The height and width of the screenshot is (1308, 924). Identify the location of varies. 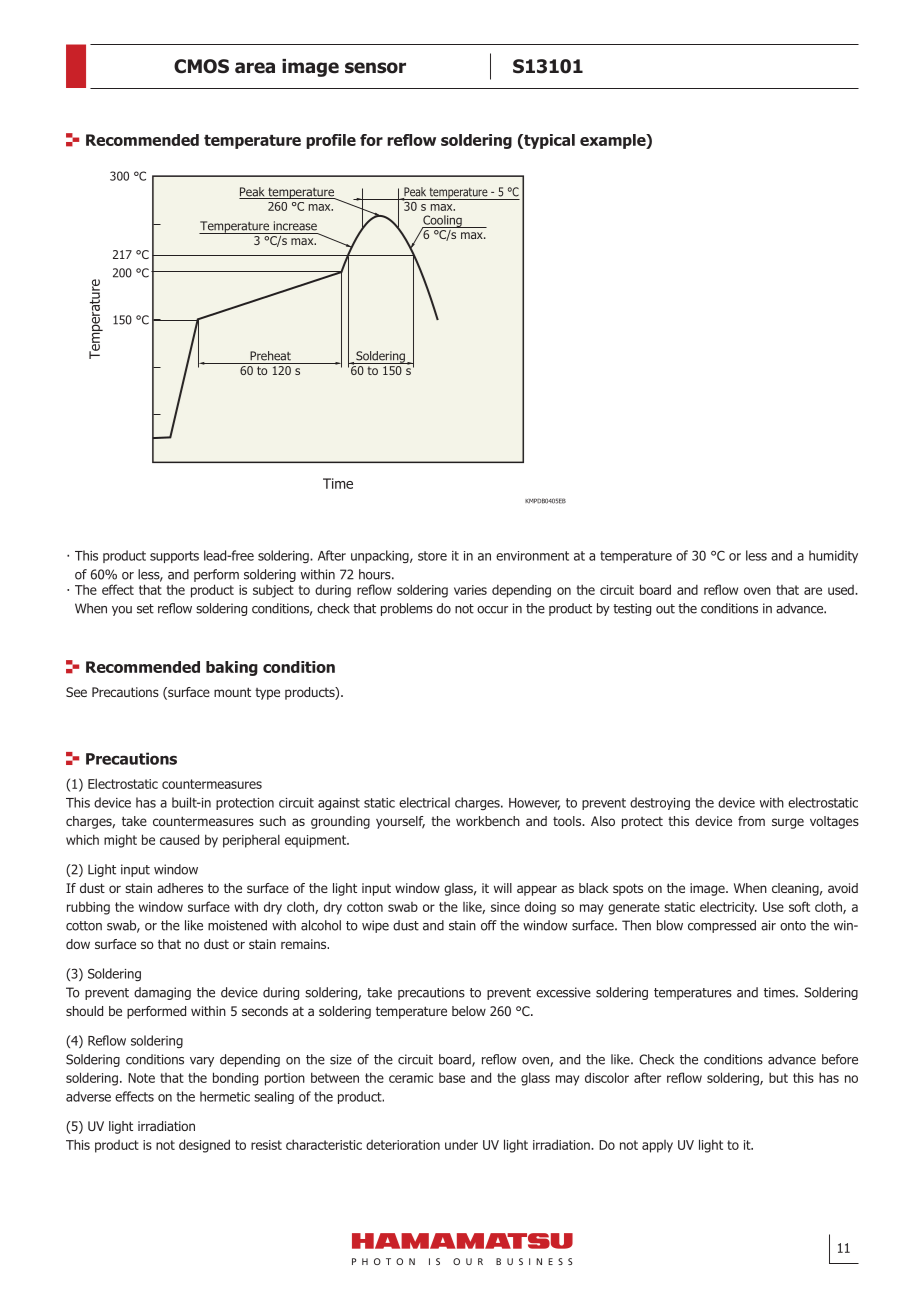
(470, 590).
